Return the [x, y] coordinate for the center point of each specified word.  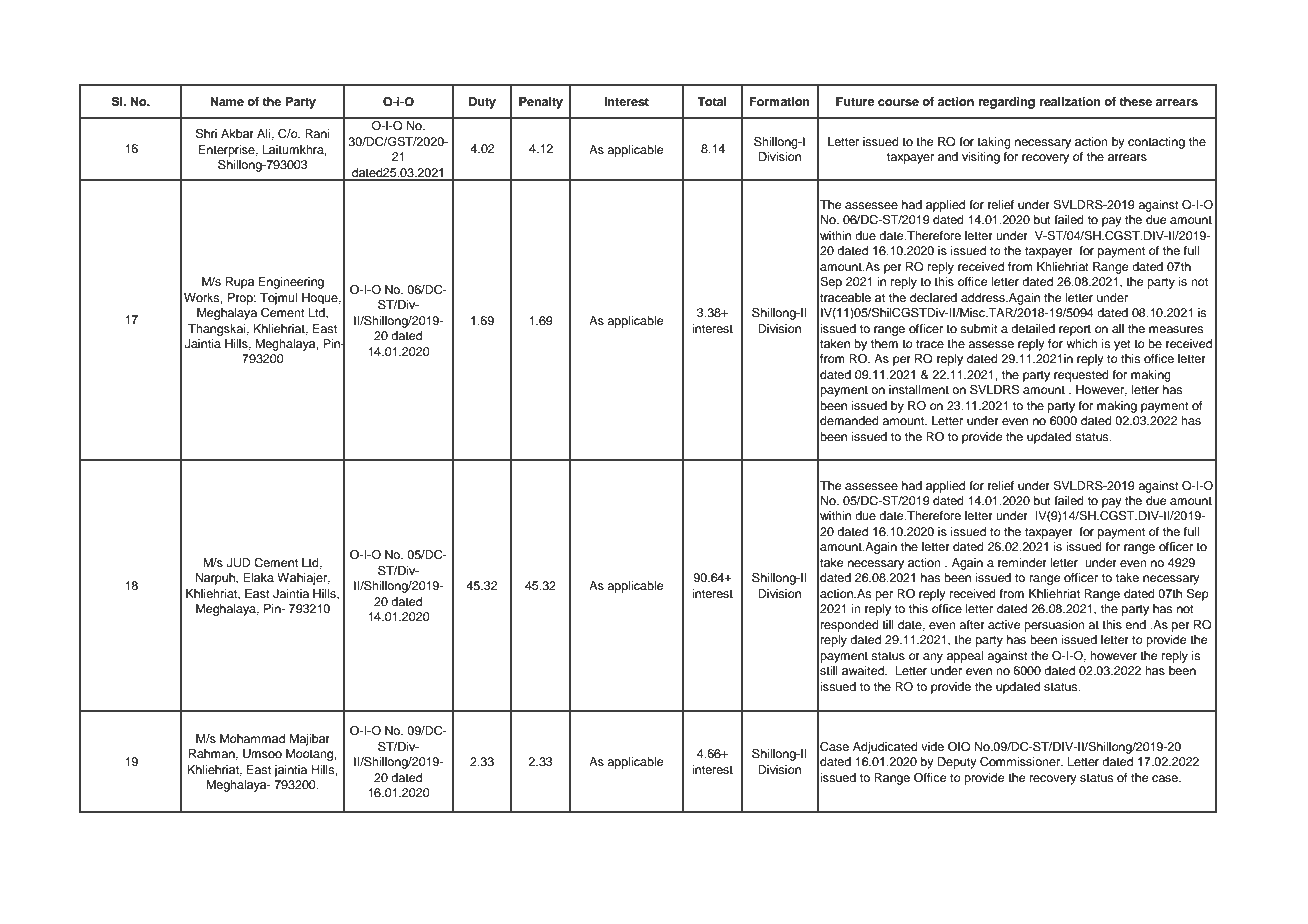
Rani [317, 133]
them [884, 343]
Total [712, 101]
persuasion [1054, 626]
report [1075, 330]
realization [1070, 101]
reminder [1022, 562]
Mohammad [252, 738]
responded [850, 626]
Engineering [291, 283]
